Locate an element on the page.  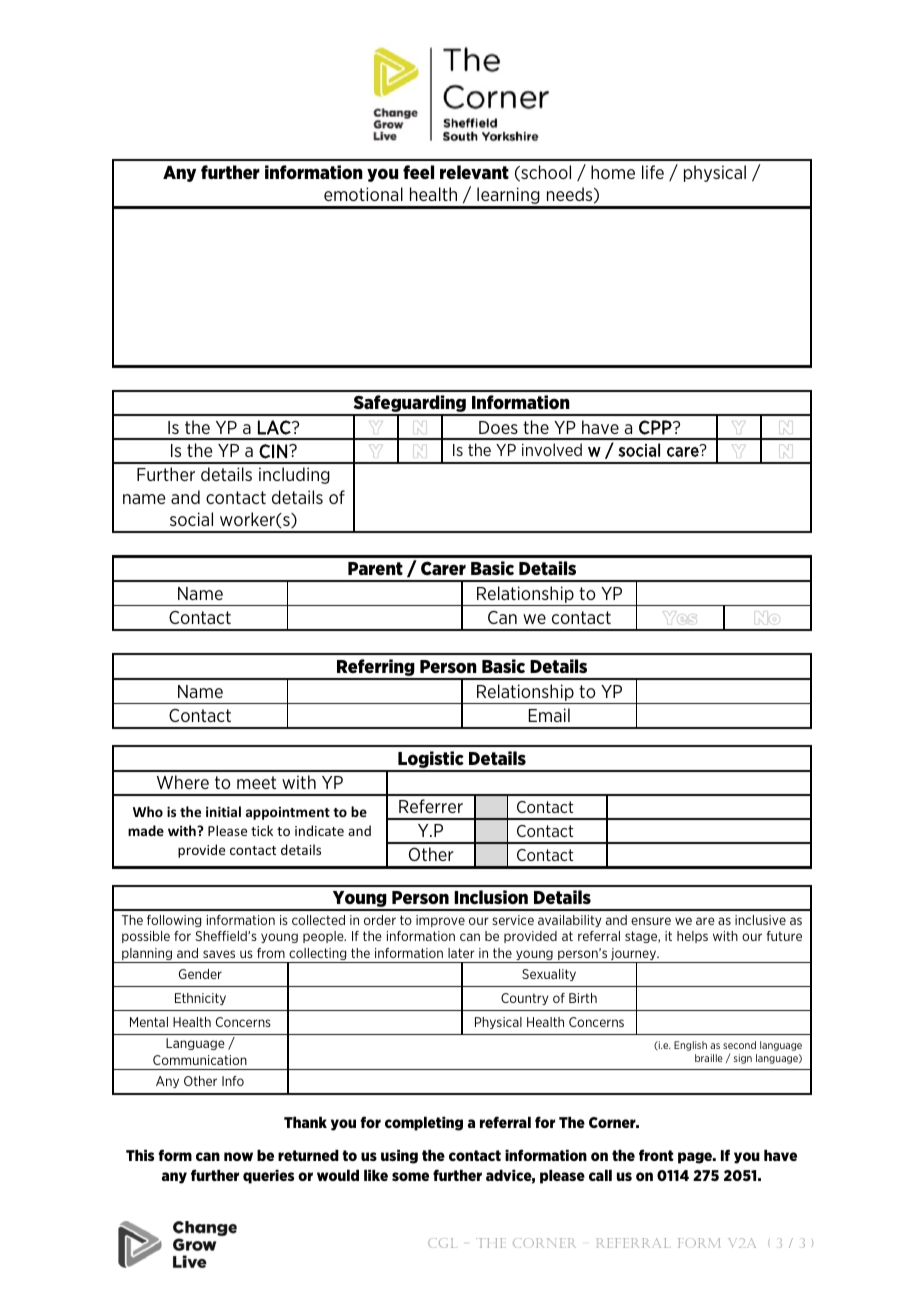
life is located at coordinates (653, 172).
